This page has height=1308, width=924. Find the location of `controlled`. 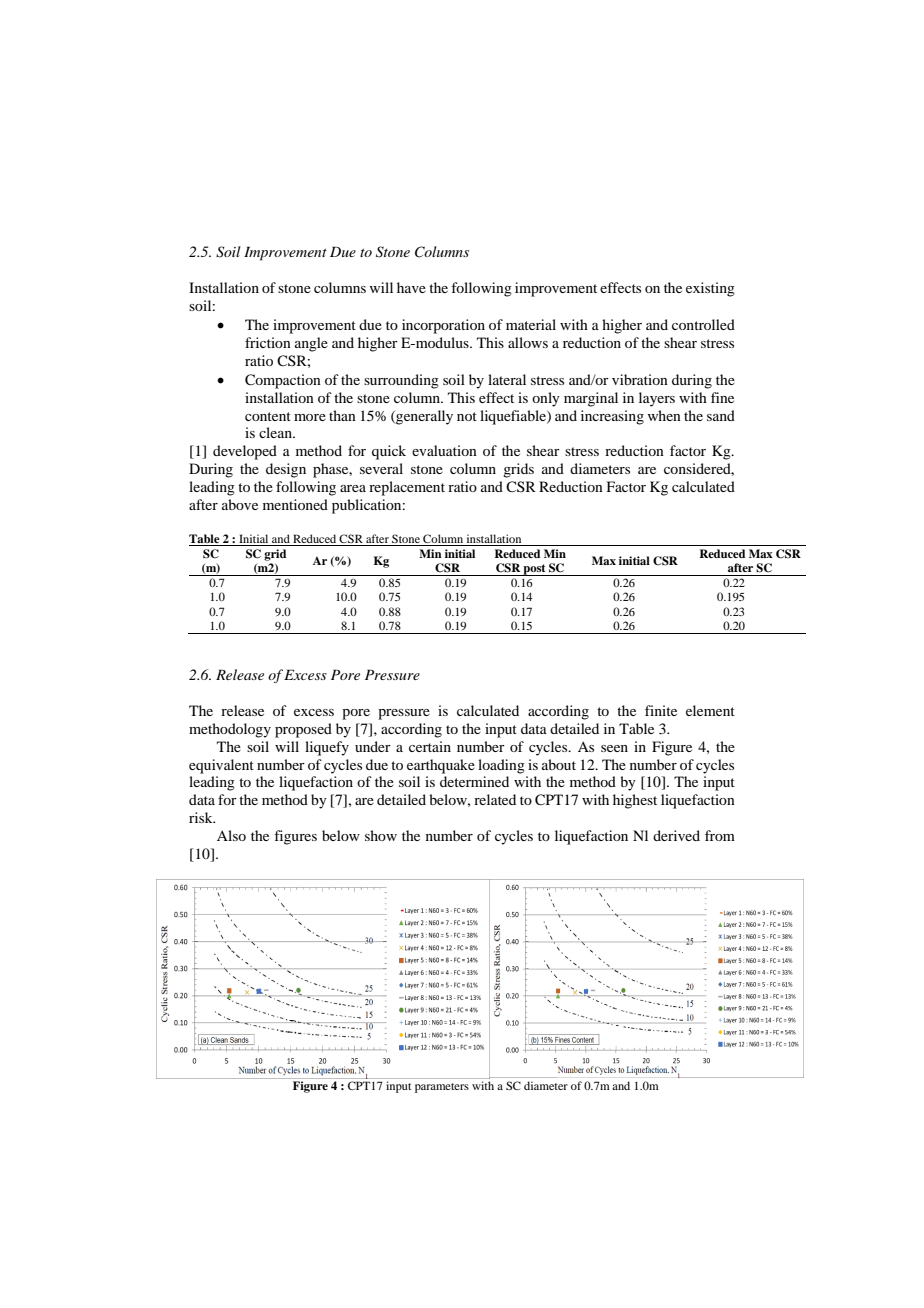

controlled is located at coordinates (703, 324).
